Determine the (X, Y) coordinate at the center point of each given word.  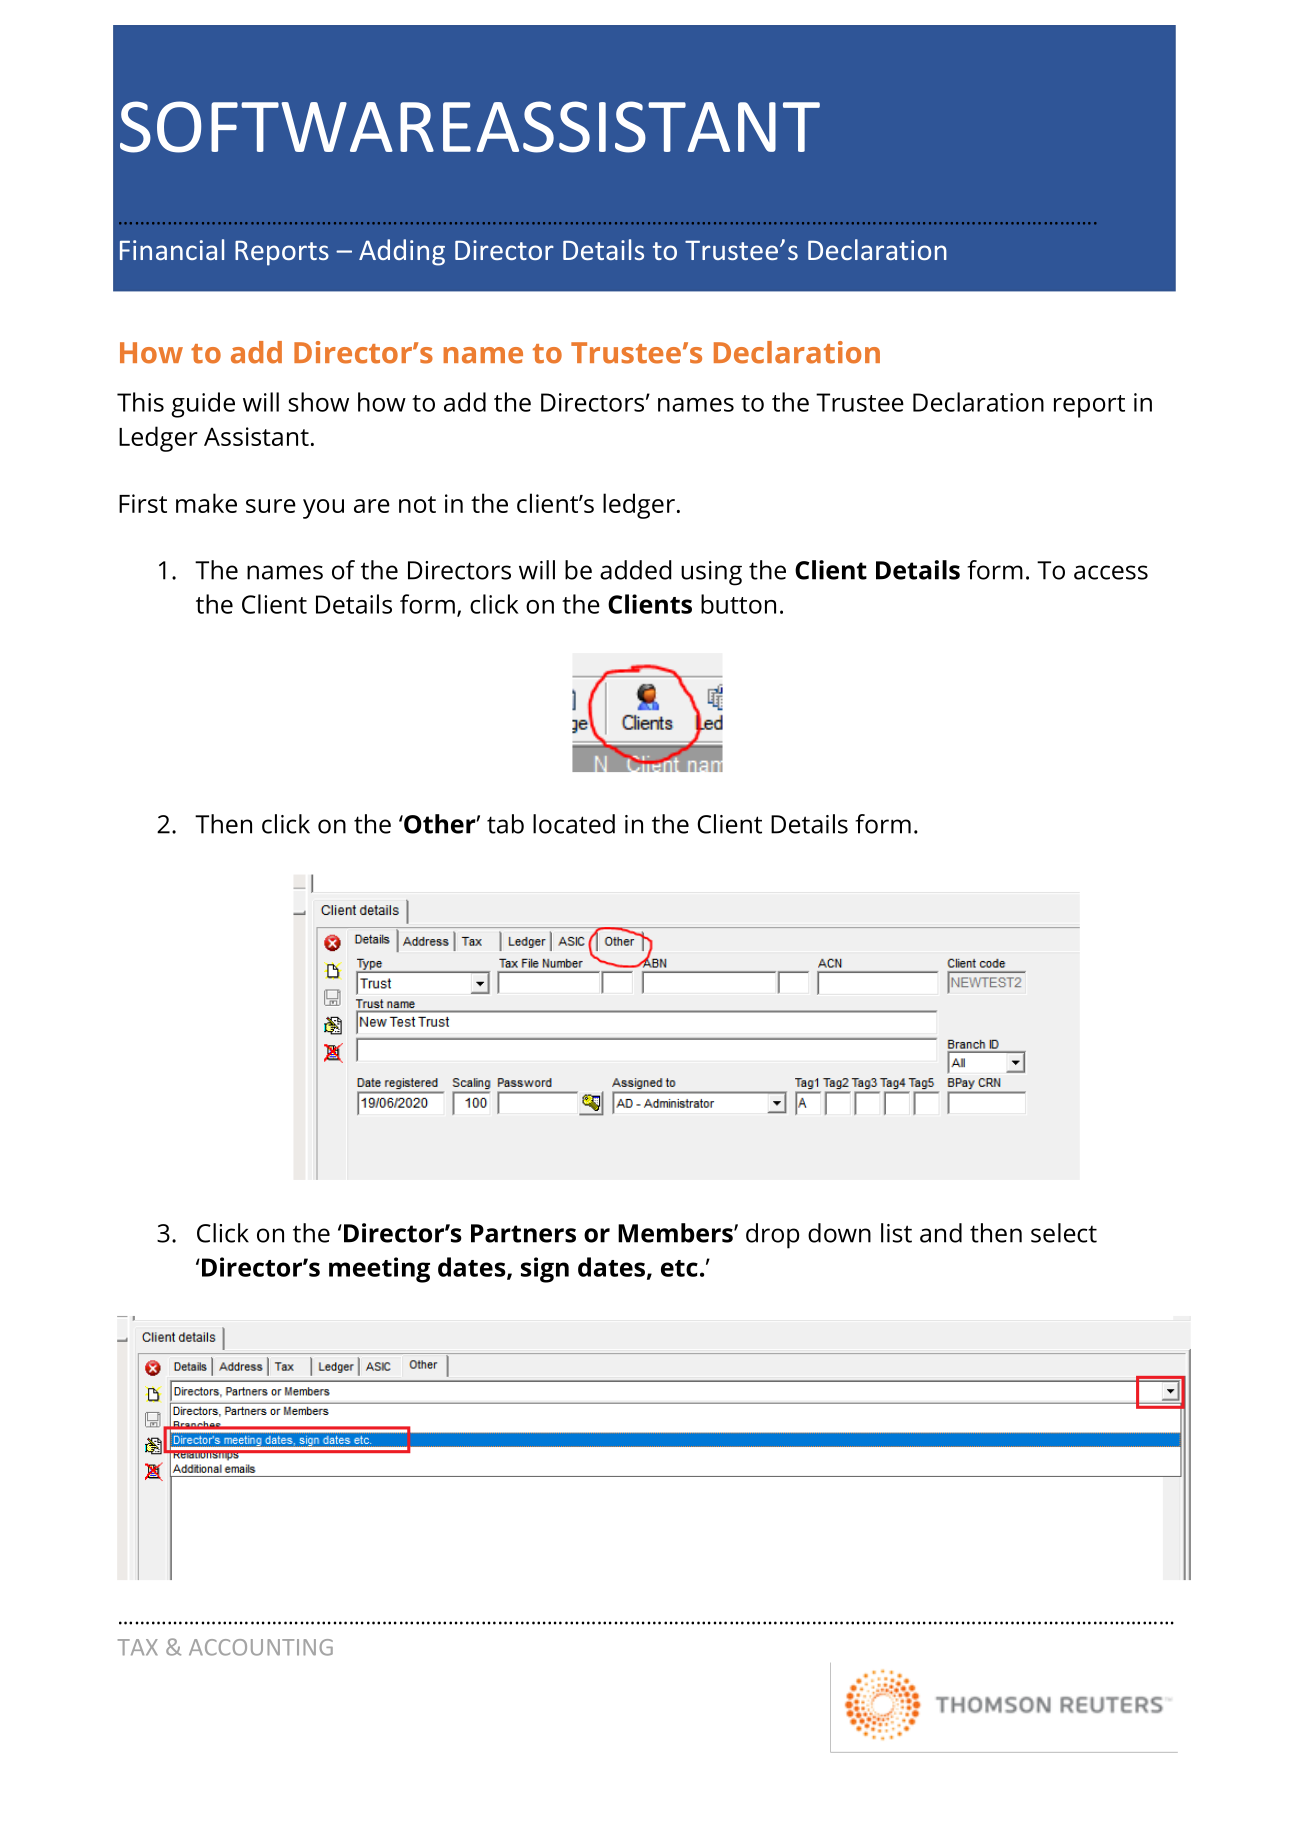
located (574, 824)
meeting (379, 1270)
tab (505, 824)
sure (271, 506)
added (636, 570)
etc (679, 1268)
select (1064, 1233)
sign (545, 1270)
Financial (172, 249)
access (1111, 572)
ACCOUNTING (261, 1647)
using (711, 573)
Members (676, 1233)
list (896, 1233)
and (941, 1233)
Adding (402, 252)
